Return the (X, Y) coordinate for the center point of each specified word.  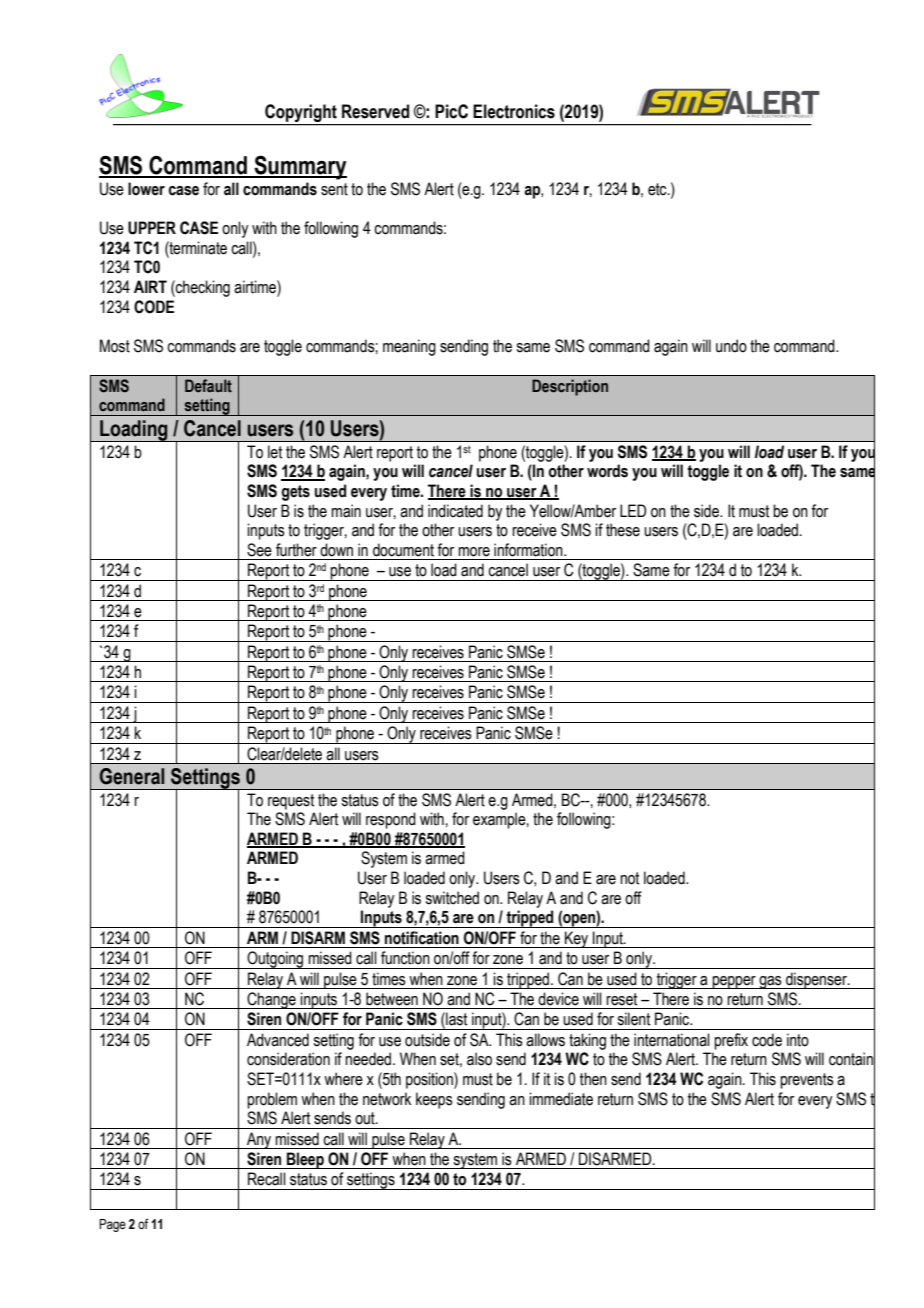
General (132, 776)
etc (658, 189)
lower (146, 189)
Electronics (514, 111)
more (474, 552)
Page (112, 1225)
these (623, 530)
